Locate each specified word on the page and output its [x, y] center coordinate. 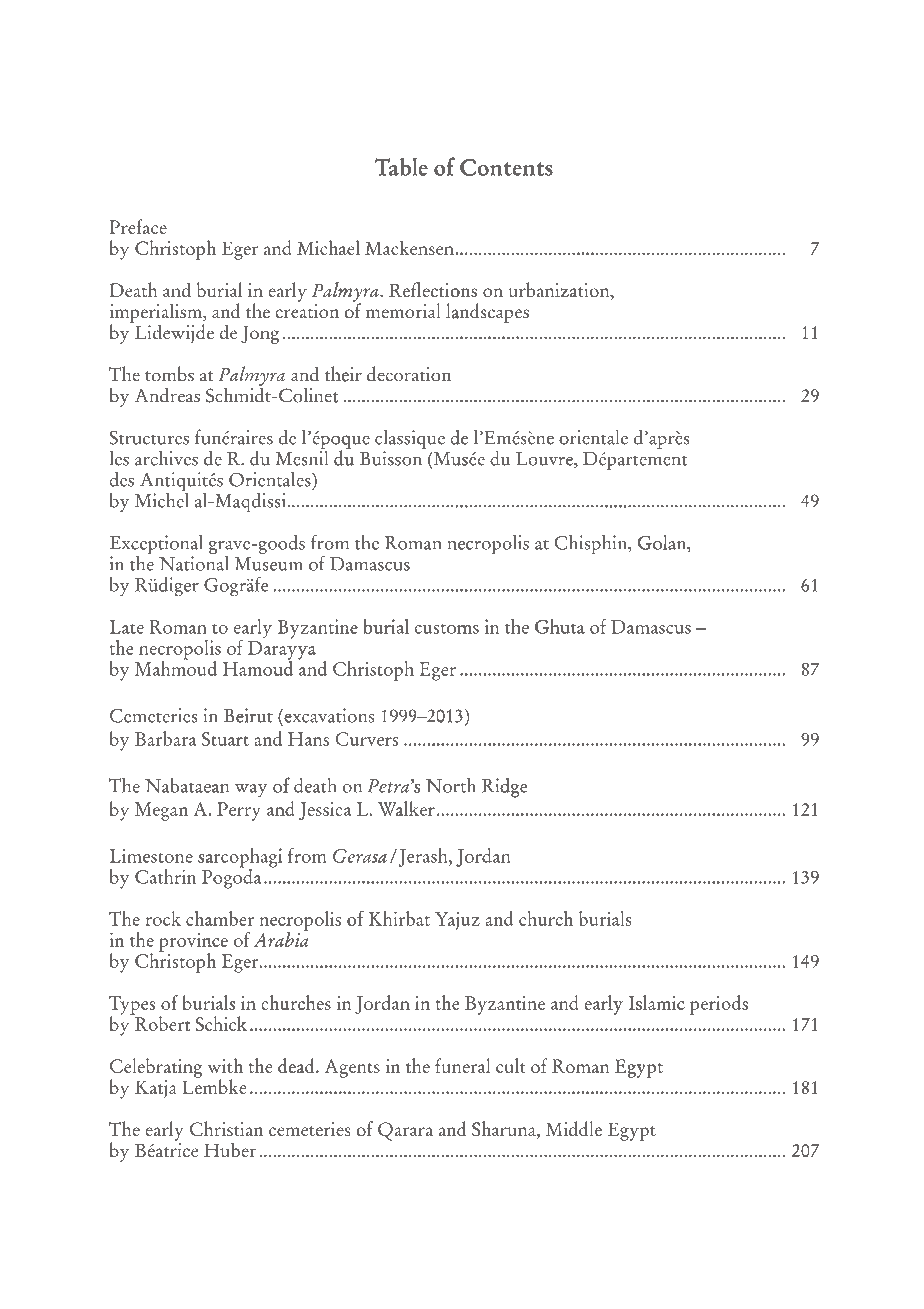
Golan [663, 543]
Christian [226, 1128]
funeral [462, 1065]
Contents [506, 167]
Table [401, 167]
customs [447, 629]
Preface [138, 226]
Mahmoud [176, 667]
